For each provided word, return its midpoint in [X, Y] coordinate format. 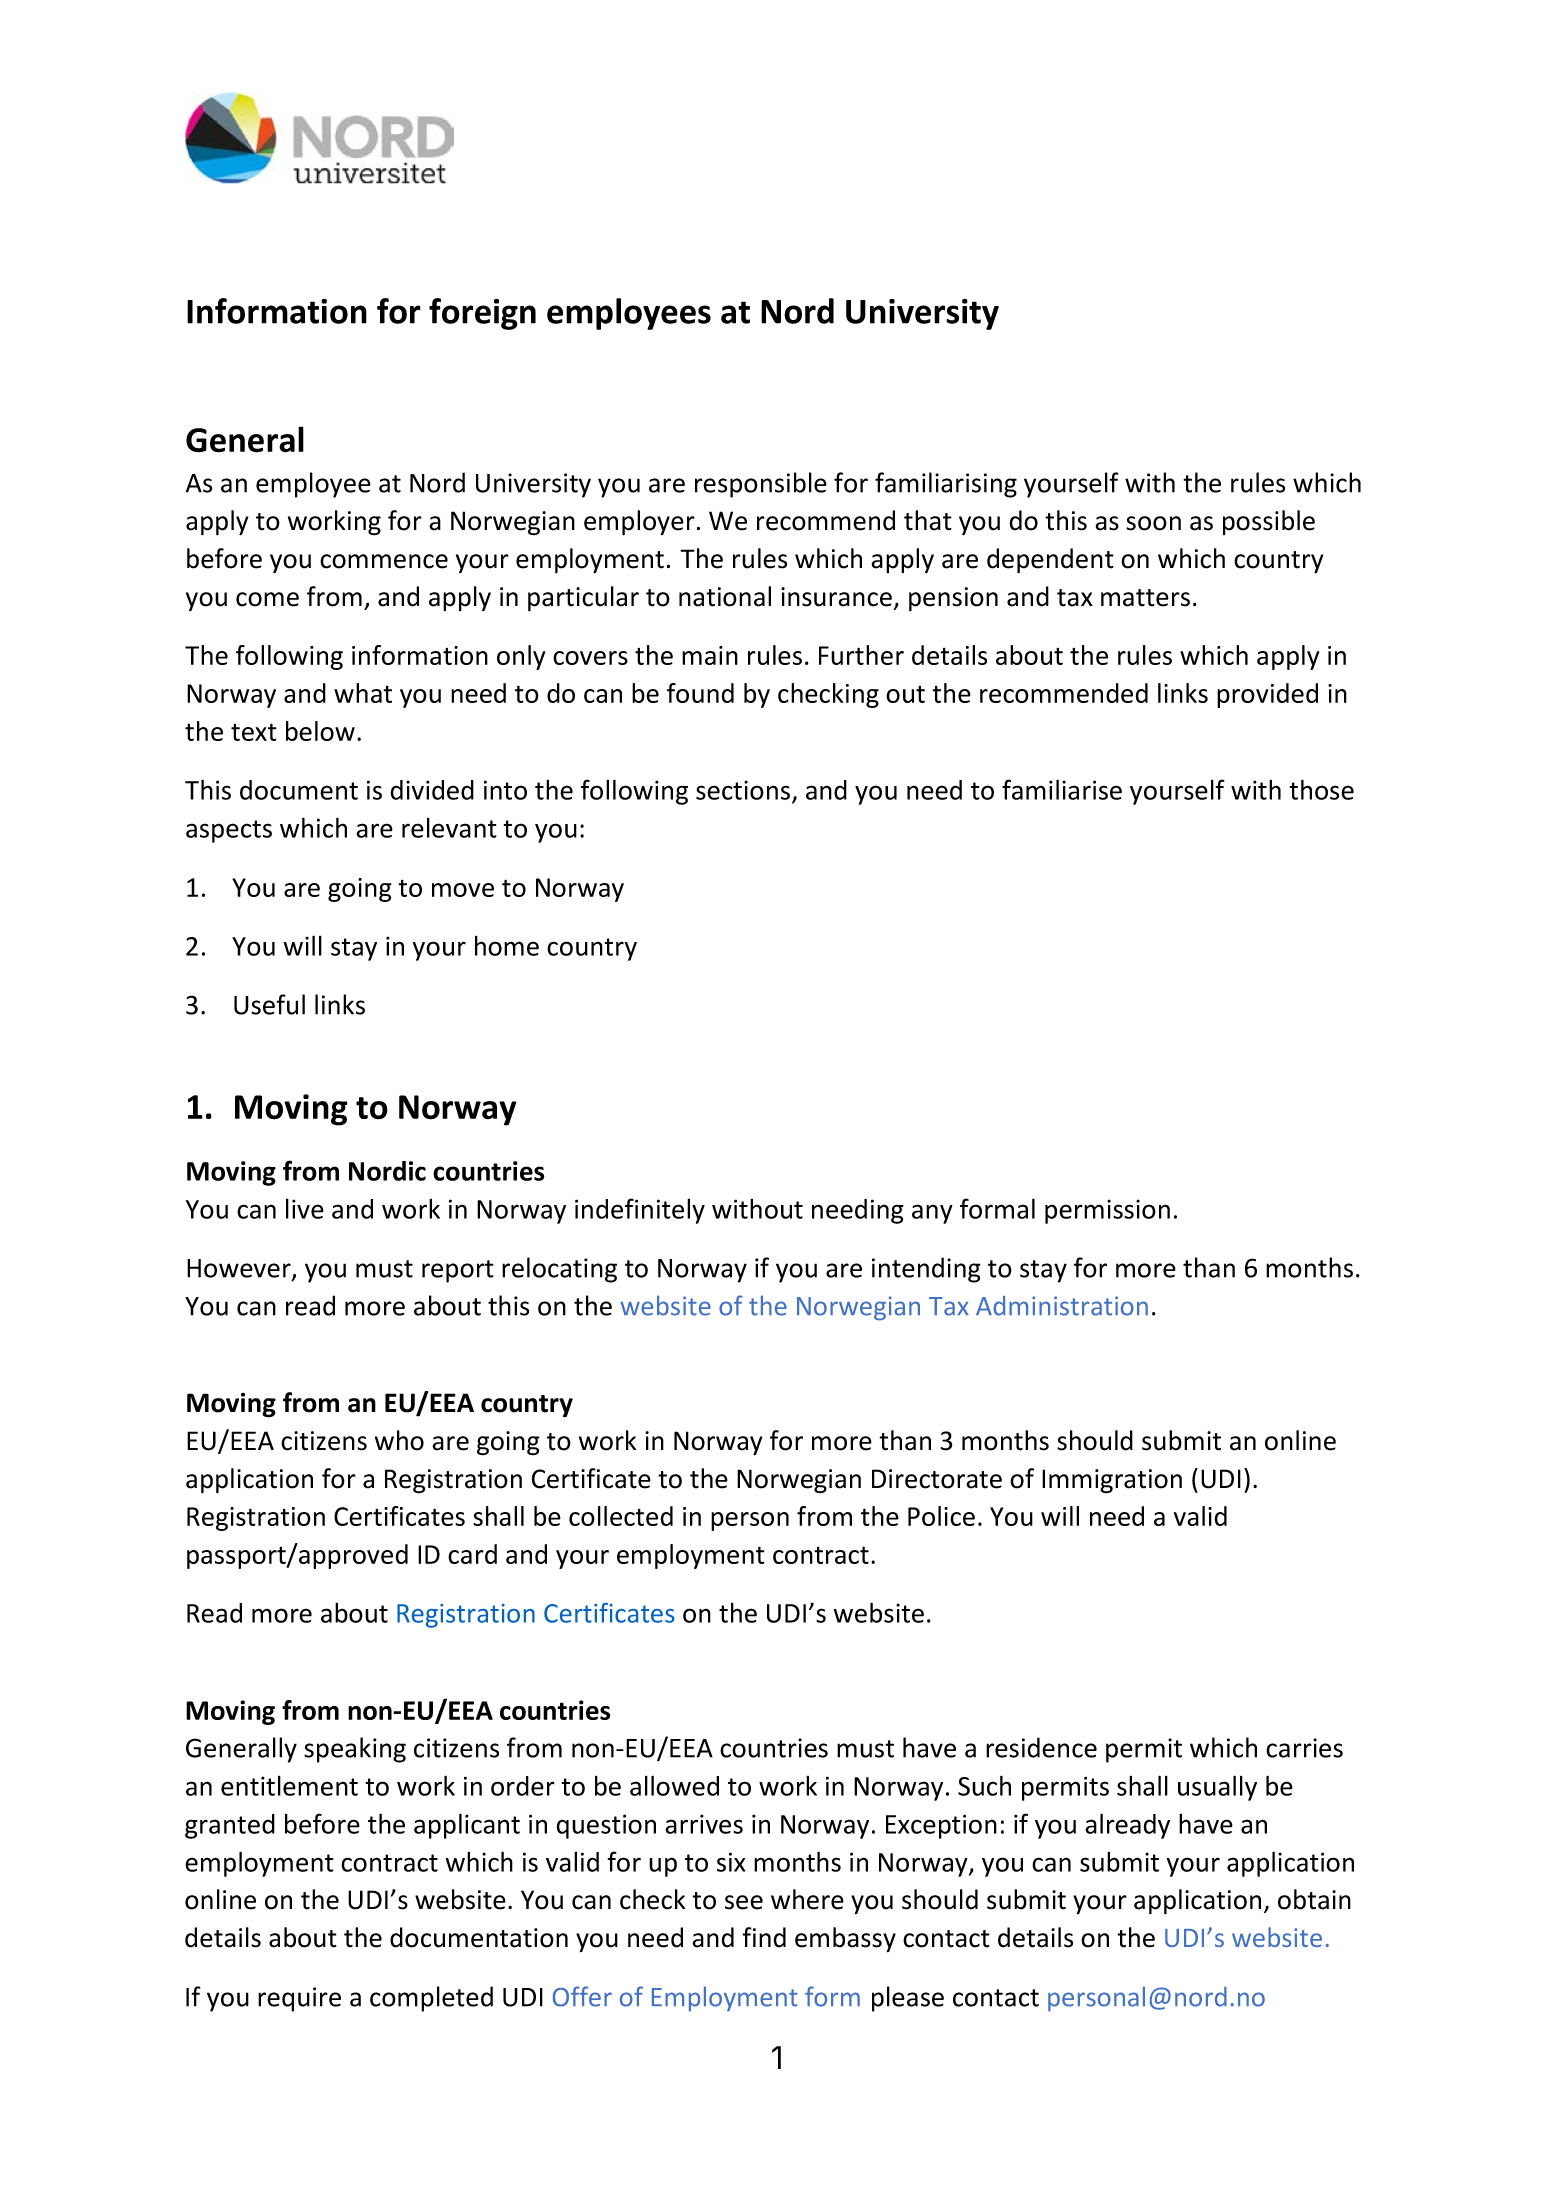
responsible [761, 485]
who [399, 1440]
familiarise [1062, 789]
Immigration [1112, 1481]
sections [744, 791]
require [299, 1999]
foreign [482, 314]
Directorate [937, 1479]
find [764, 1937]
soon [1153, 523]
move [463, 890]
